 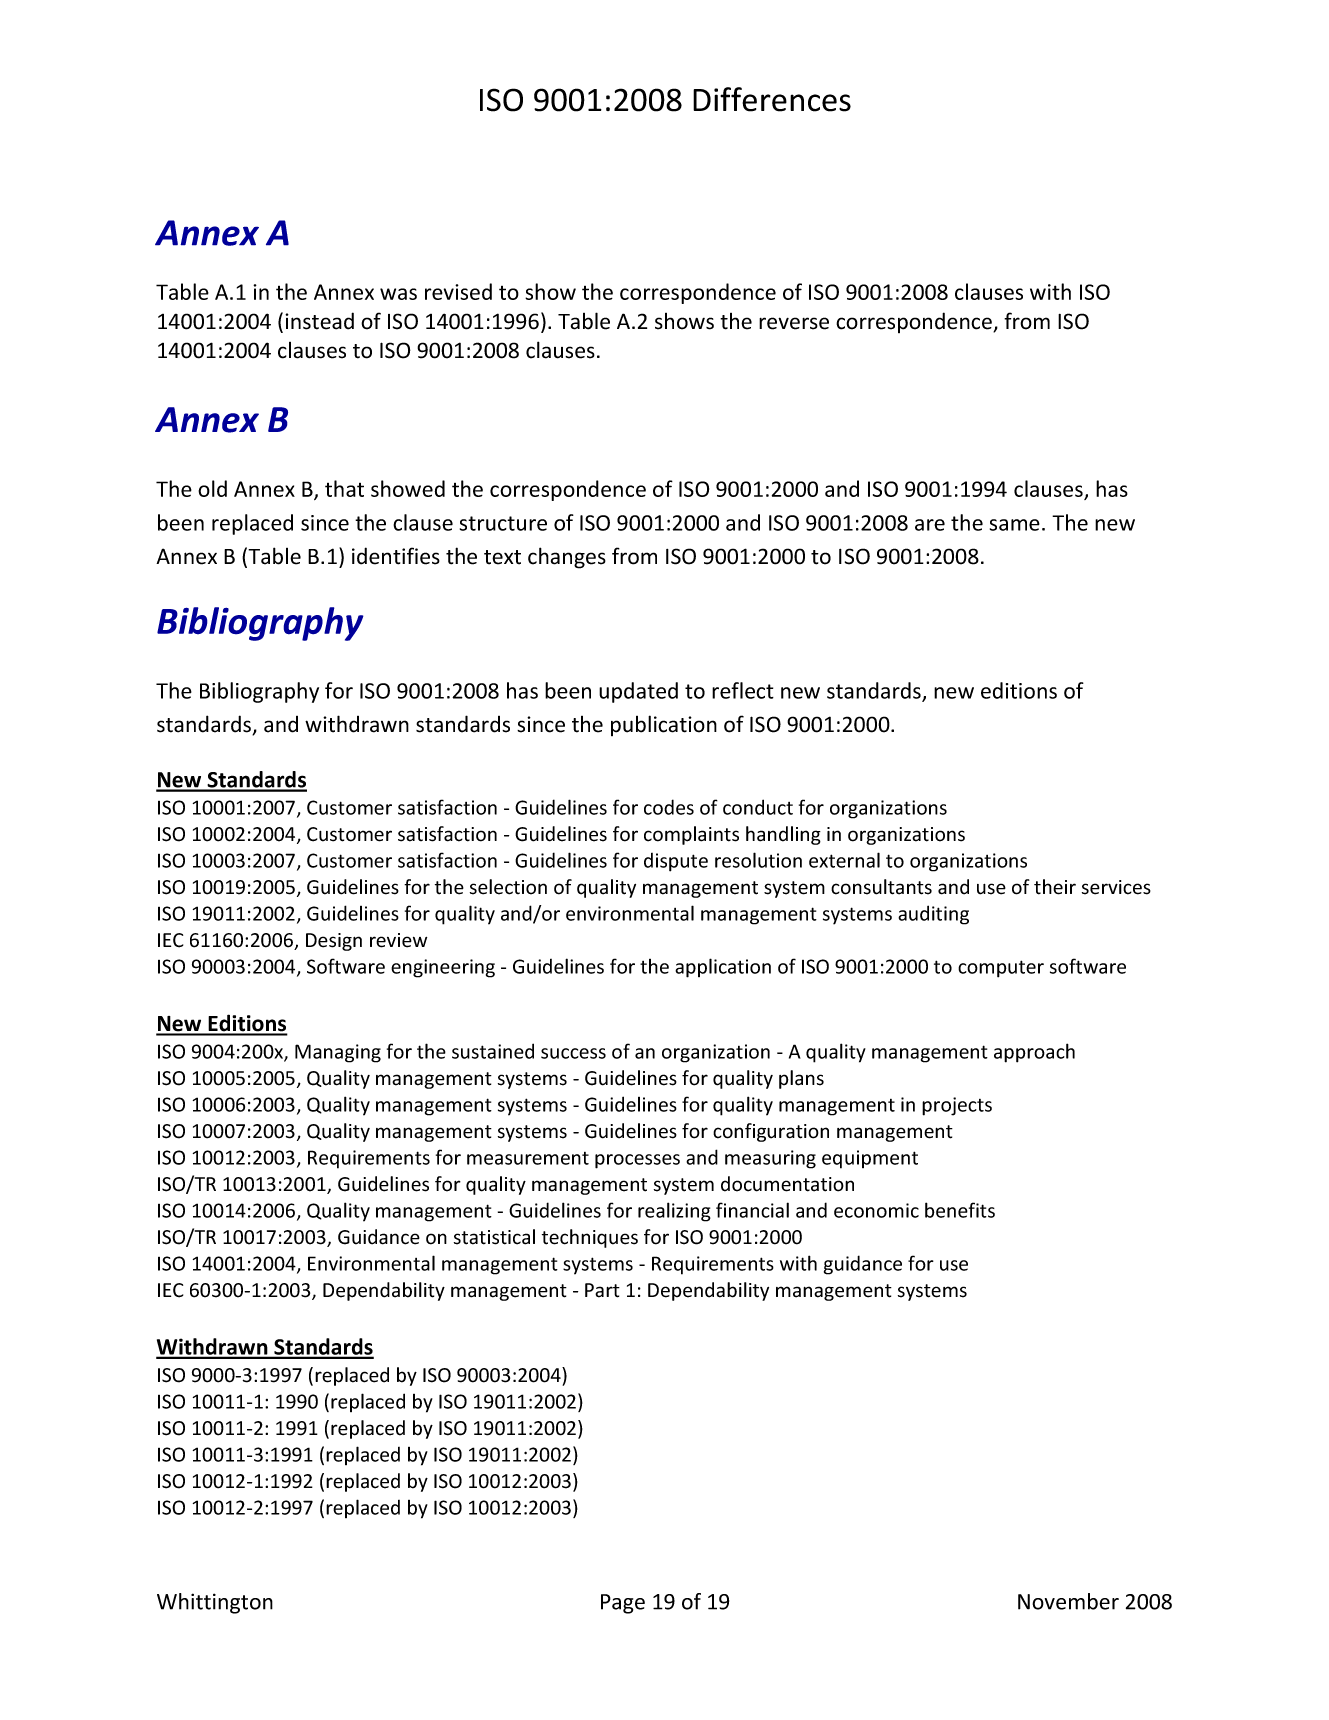 What do you see at coordinates (398, 294) in the screenshot?
I see `was` at bounding box center [398, 294].
